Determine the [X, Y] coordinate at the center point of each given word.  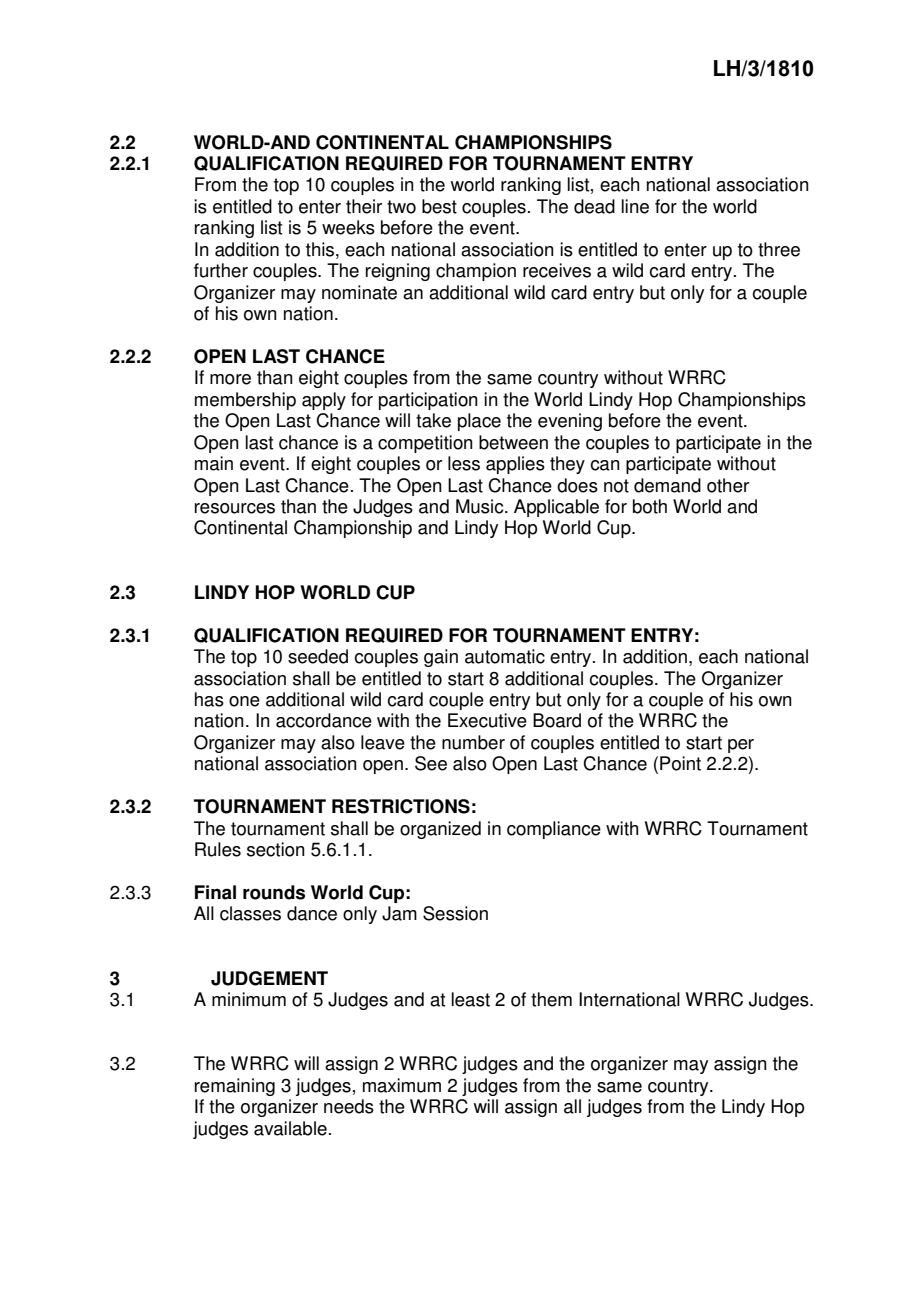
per [741, 746]
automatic [505, 656]
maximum [402, 1085]
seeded [318, 656]
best [439, 206]
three [779, 249]
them [551, 999]
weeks [348, 227]
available [290, 1128]
